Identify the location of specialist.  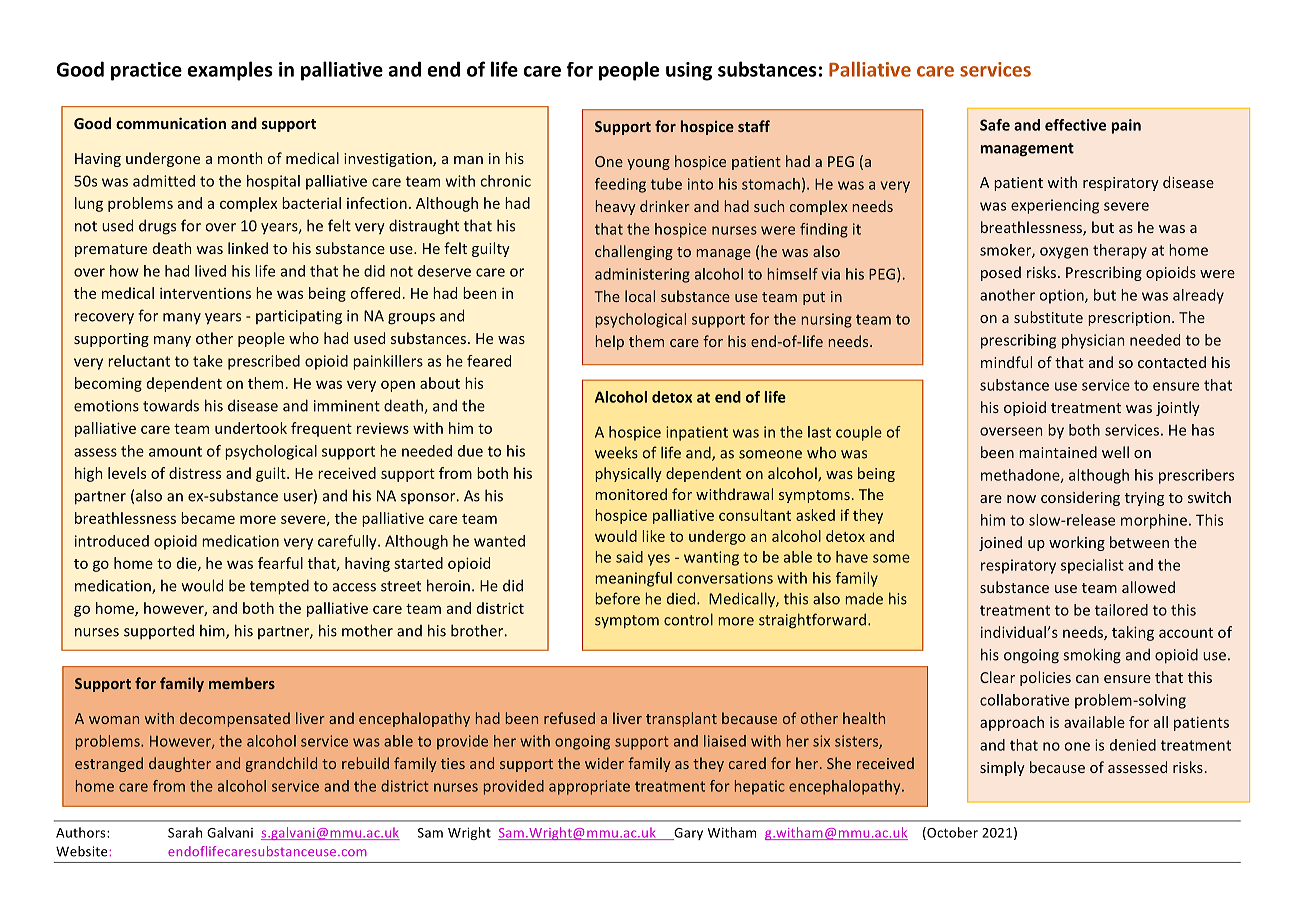
(1092, 566).
